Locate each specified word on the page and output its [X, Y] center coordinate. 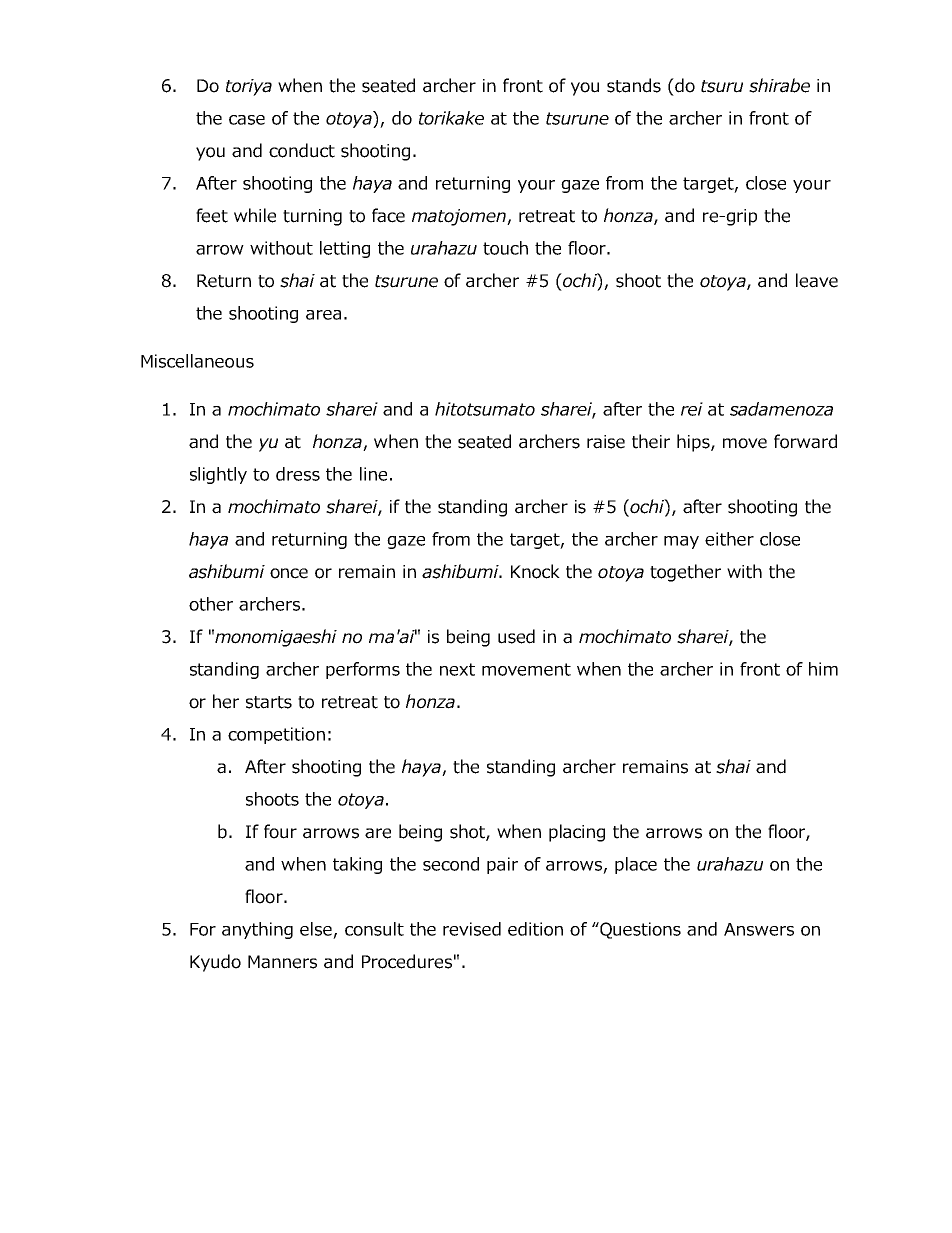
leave [817, 280]
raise [606, 442]
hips [694, 443]
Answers [759, 929]
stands [634, 85]
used [516, 636]
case [247, 120]
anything [257, 930]
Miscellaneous [197, 361]
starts [269, 702]
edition [535, 929]
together [685, 573]
